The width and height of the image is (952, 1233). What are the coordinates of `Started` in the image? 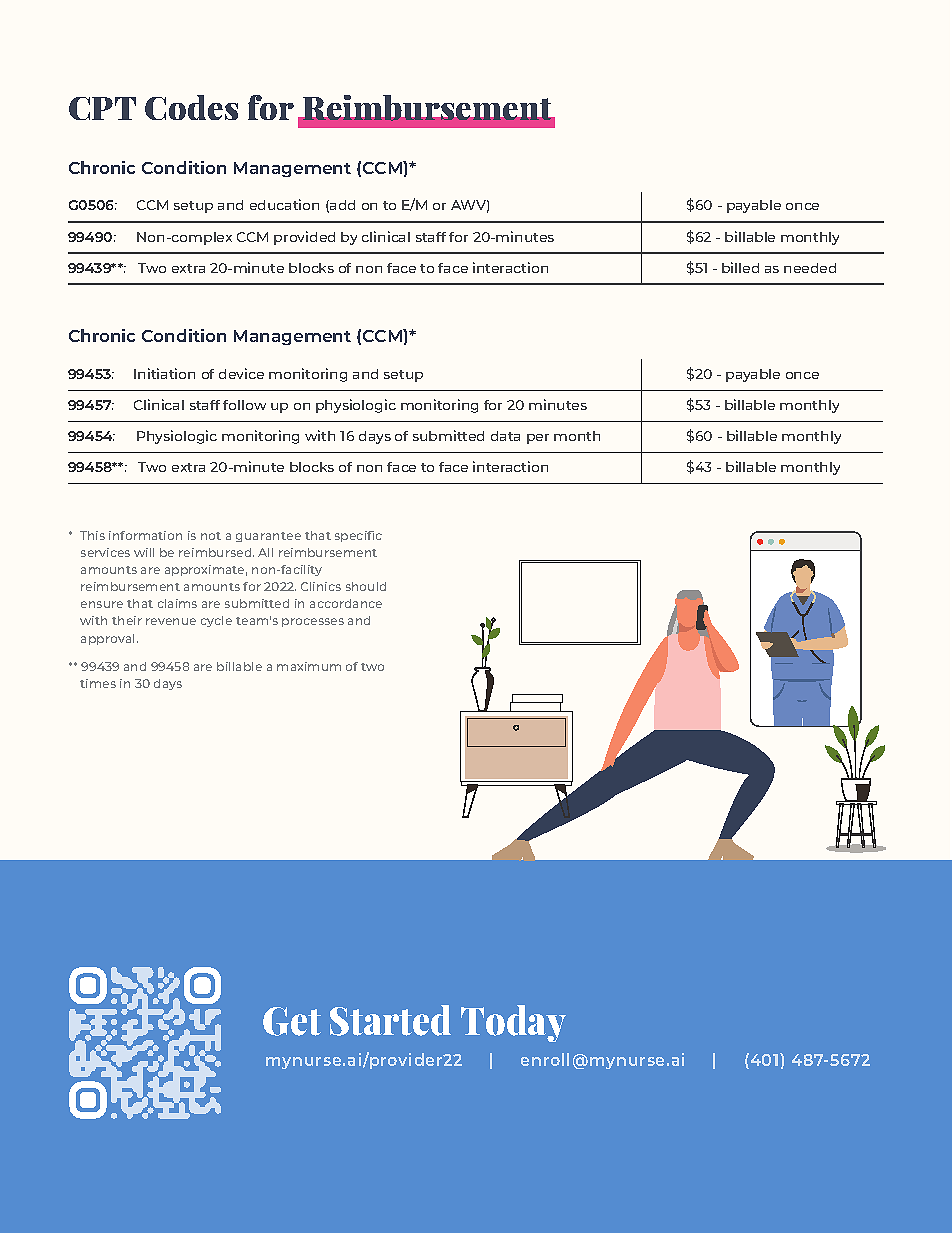 It's located at (390, 1020).
